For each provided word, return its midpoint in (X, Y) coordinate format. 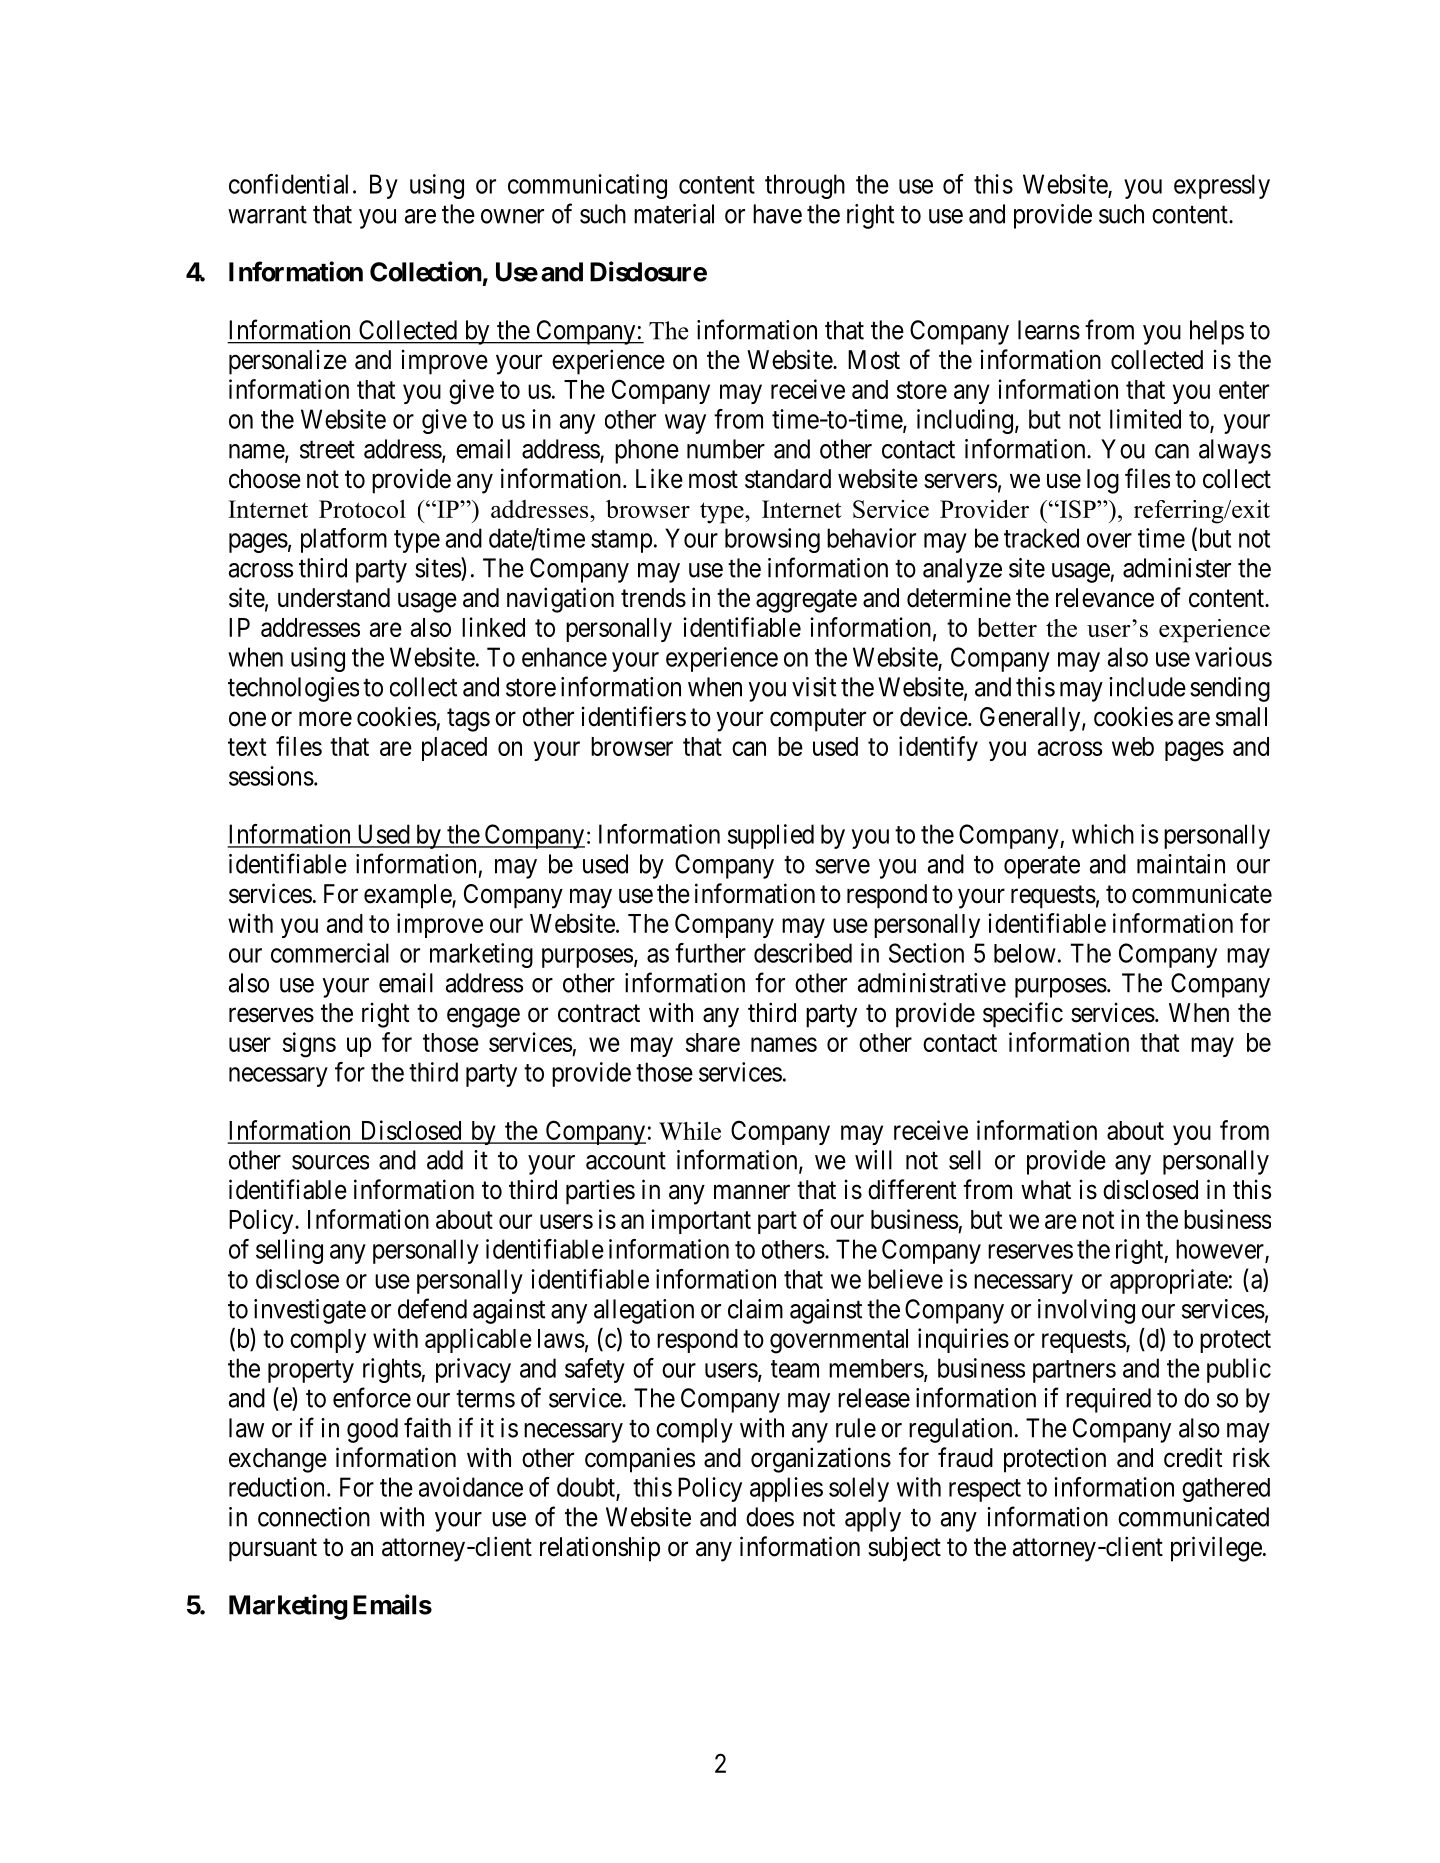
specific (1023, 1015)
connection (314, 1517)
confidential (288, 184)
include (1147, 687)
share (713, 1042)
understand (334, 598)
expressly (1222, 186)
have (777, 214)
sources (330, 1162)
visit (814, 687)
